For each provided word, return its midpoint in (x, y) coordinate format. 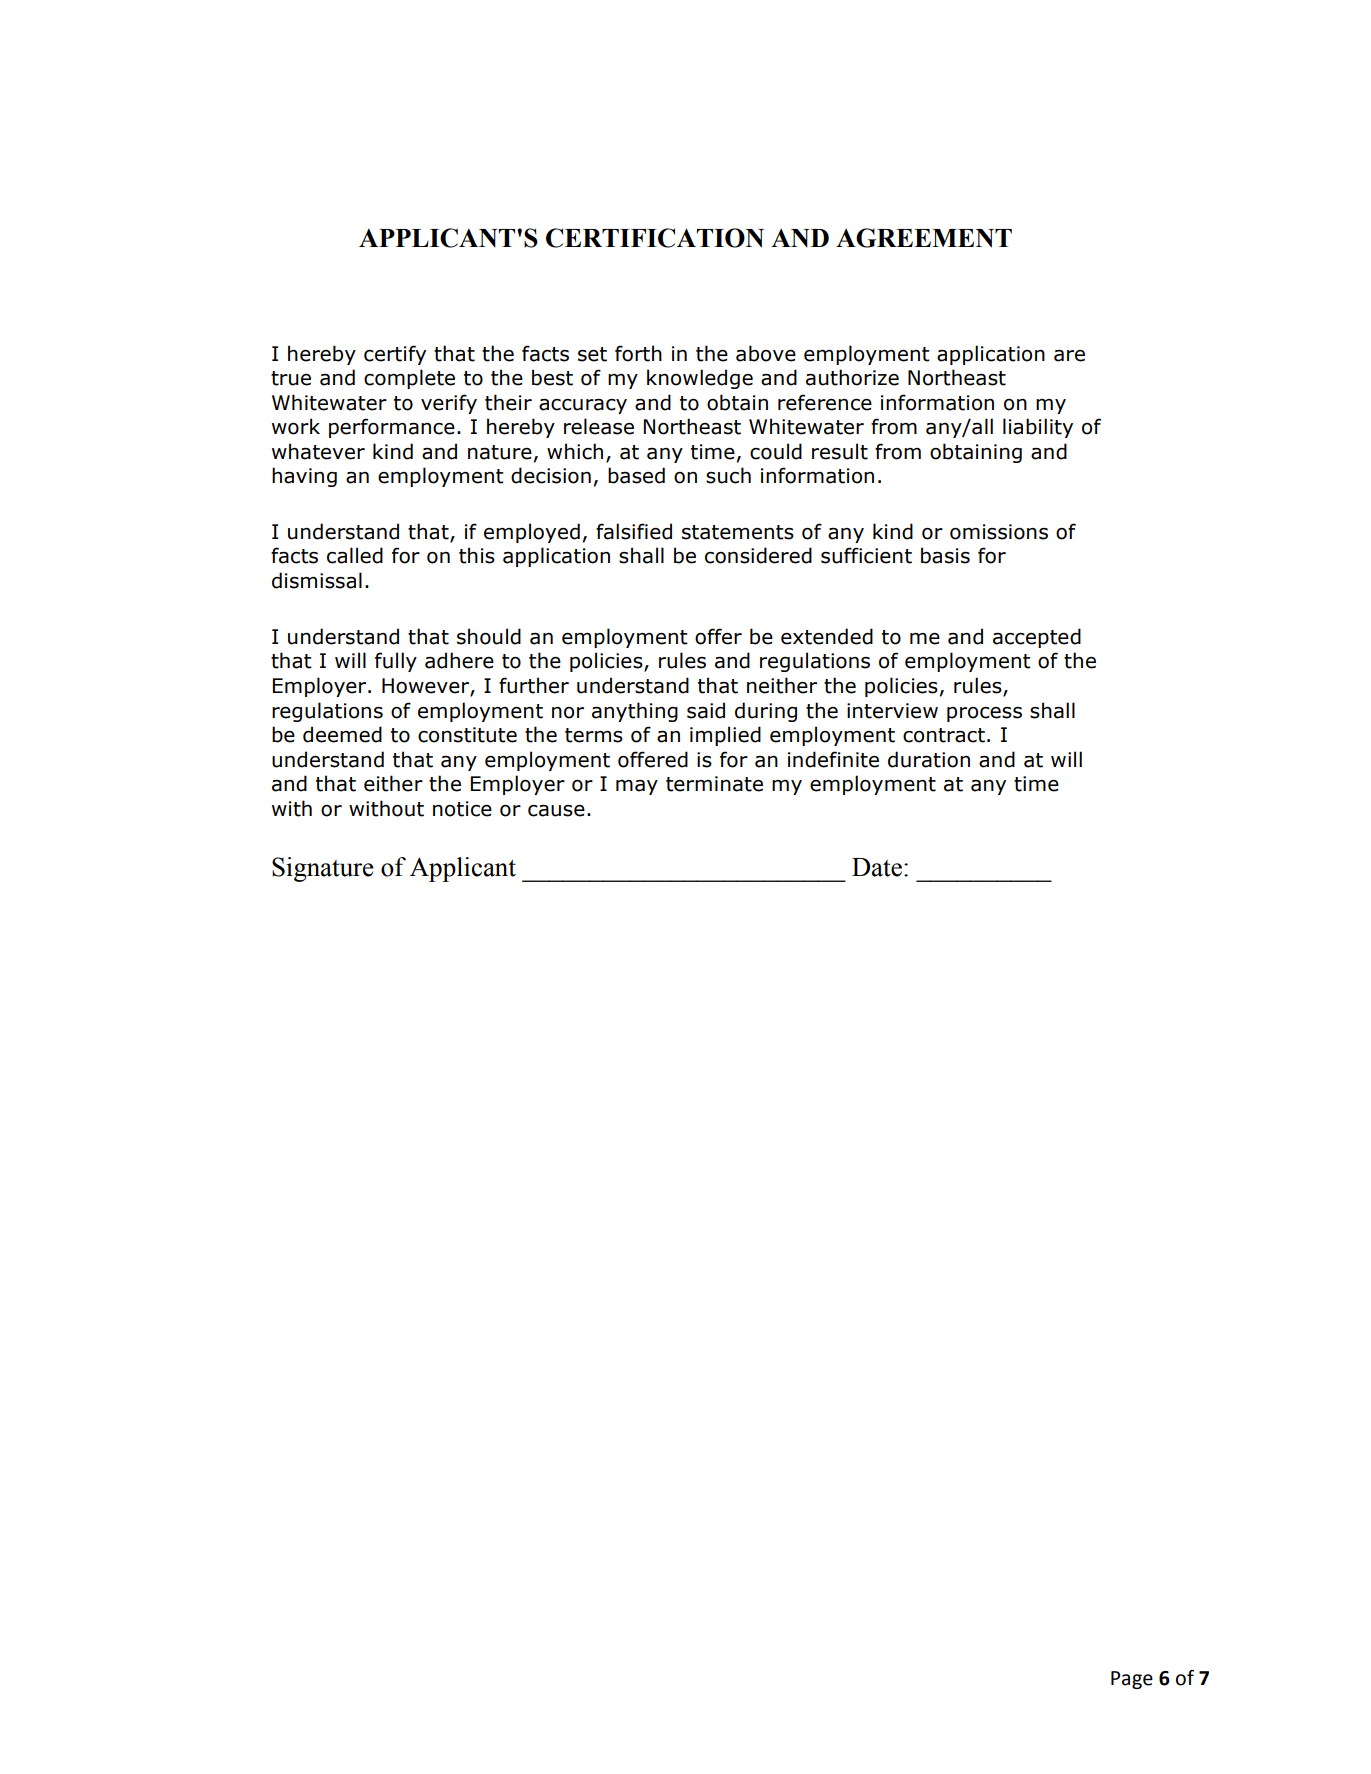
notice (462, 809)
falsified (634, 531)
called (355, 555)
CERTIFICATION (655, 238)
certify (395, 355)
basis (945, 555)
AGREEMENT (924, 238)
